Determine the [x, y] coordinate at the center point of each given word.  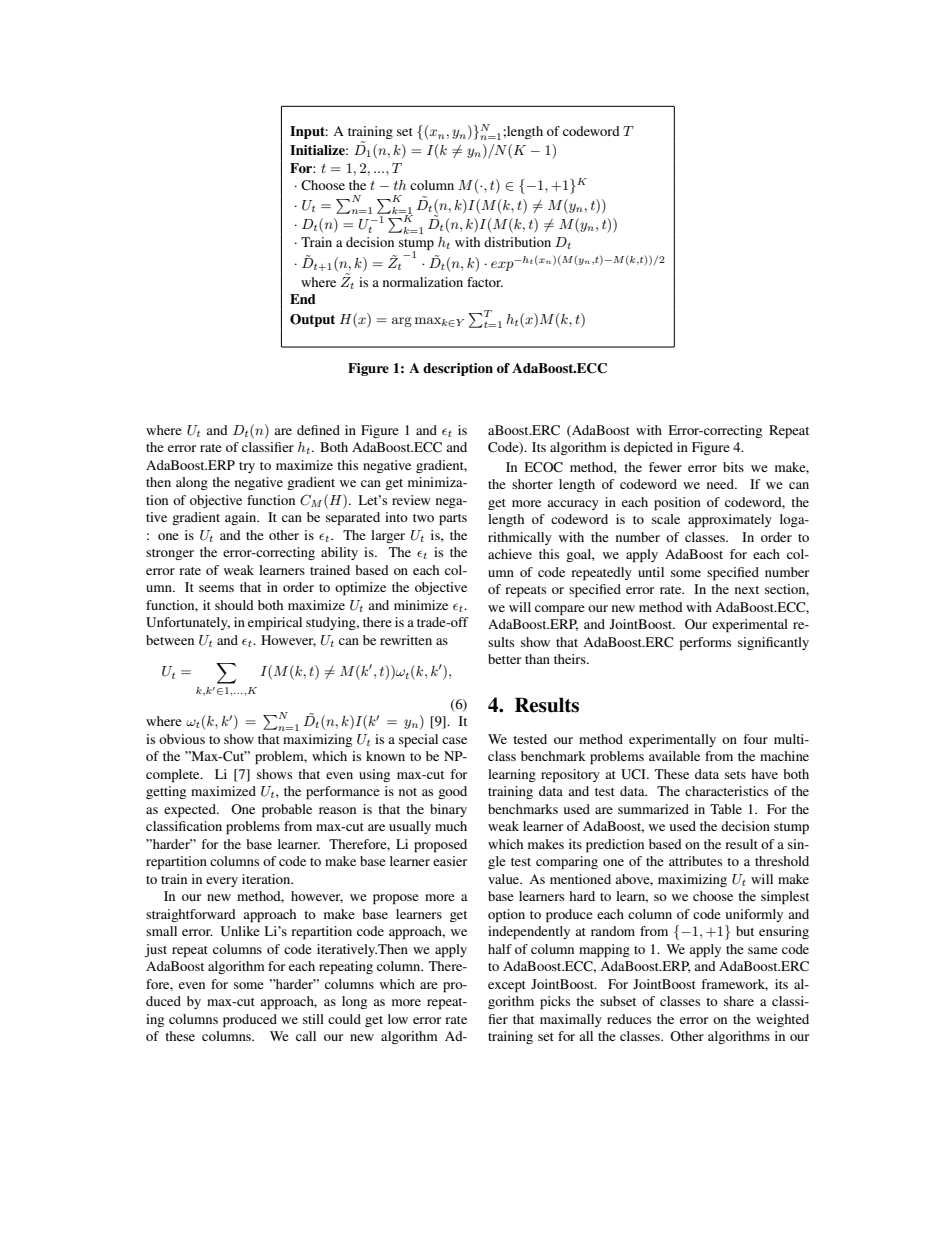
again [242, 518]
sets [735, 775]
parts [453, 520]
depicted [648, 449]
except [507, 987]
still [313, 1019]
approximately [730, 521]
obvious [182, 739]
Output [312, 320]
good [452, 792]
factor [485, 282]
